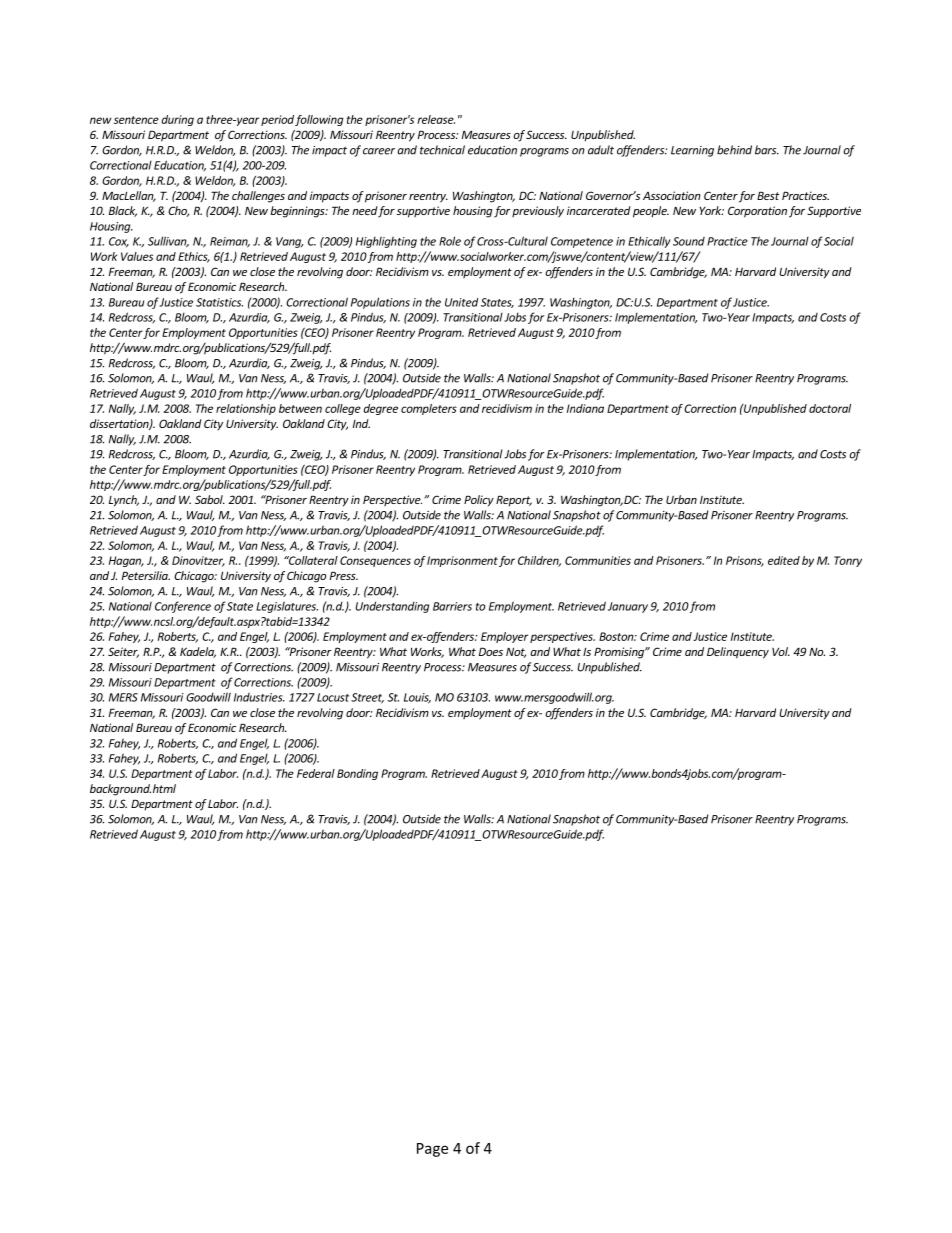  I want to click on doctoral, so click(830, 408).
